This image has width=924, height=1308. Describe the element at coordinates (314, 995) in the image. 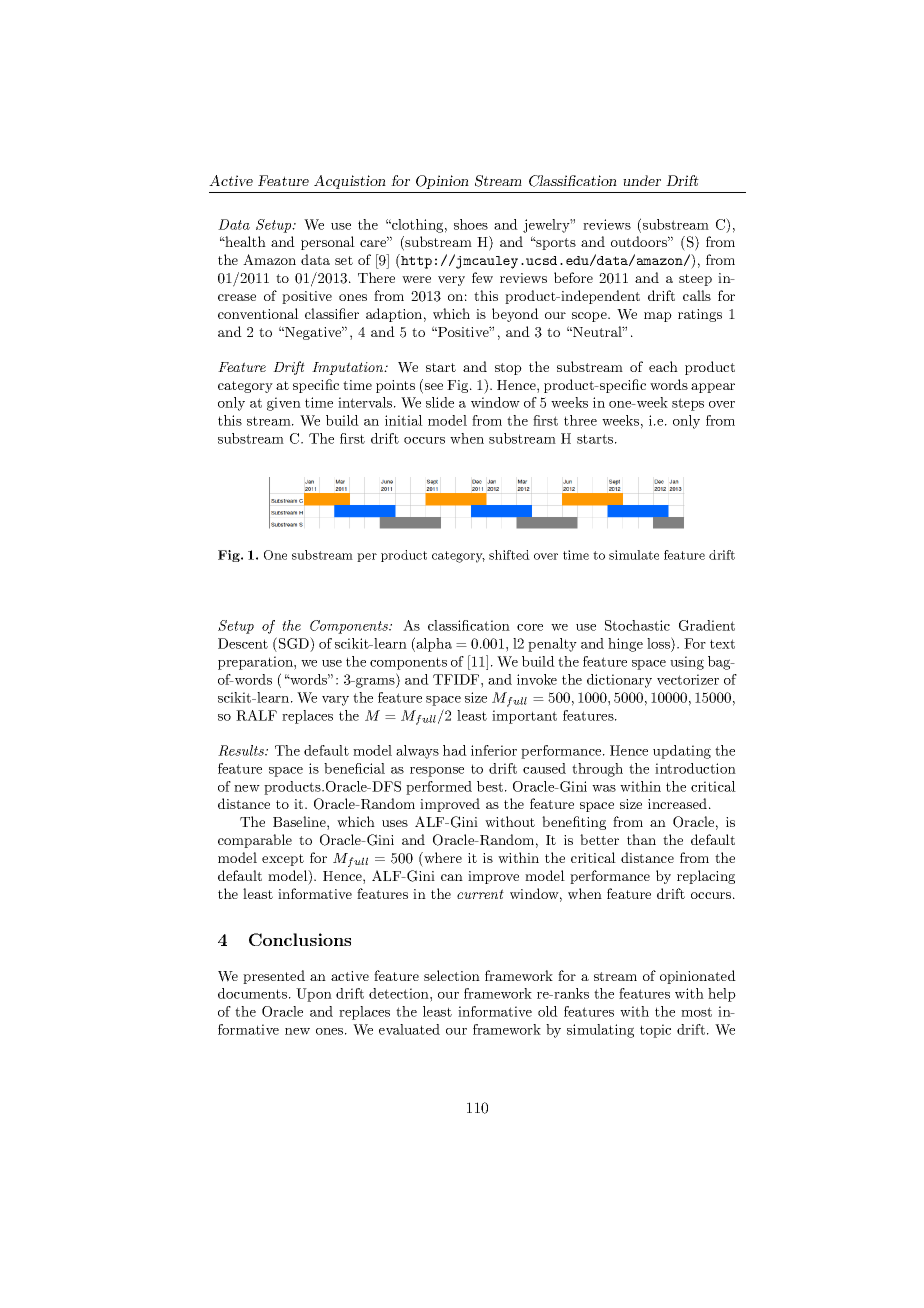

I see `Upon` at that location.
